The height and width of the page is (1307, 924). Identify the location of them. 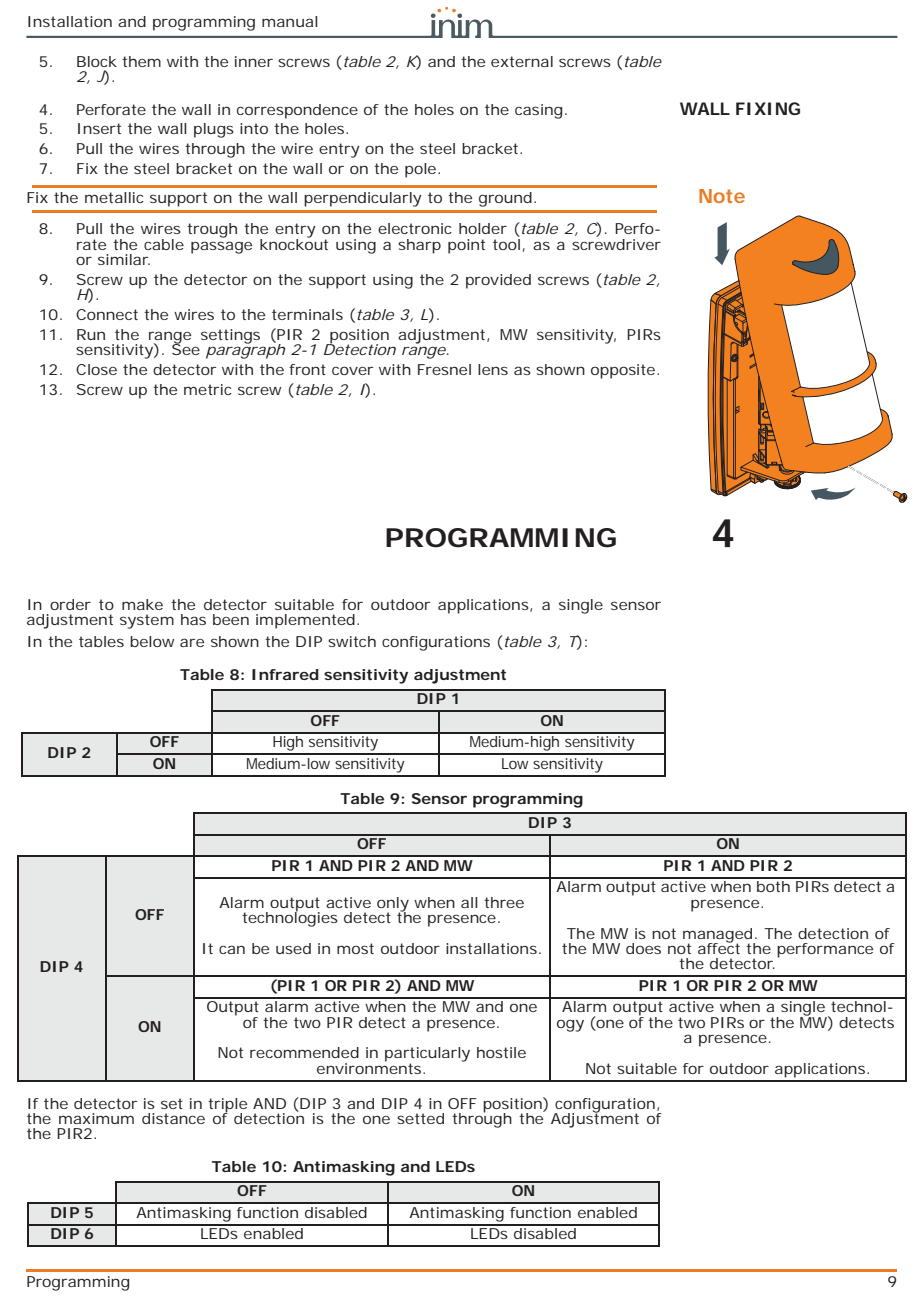
(141, 61).
